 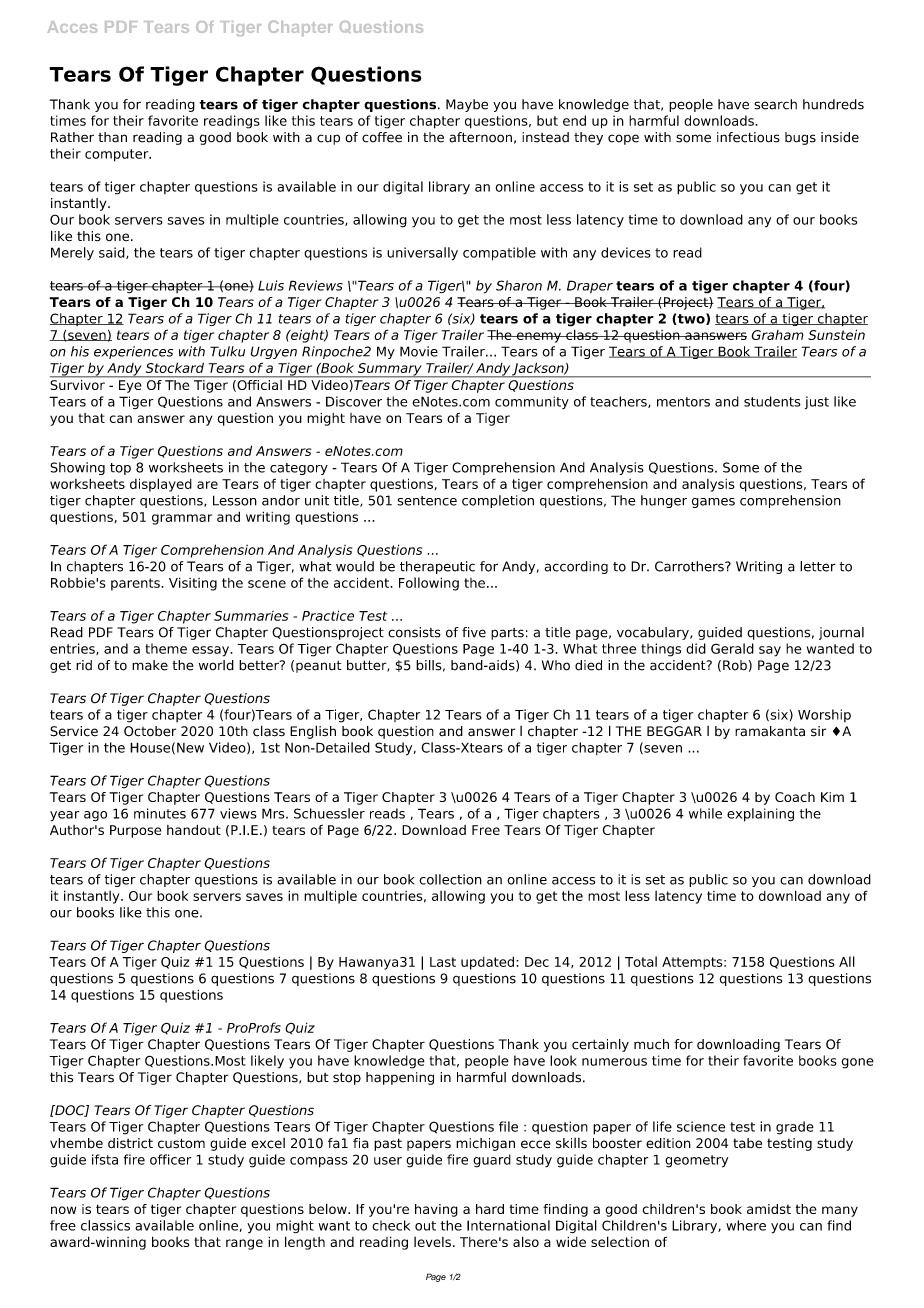 I want to click on having, so click(x=436, y=1210).
